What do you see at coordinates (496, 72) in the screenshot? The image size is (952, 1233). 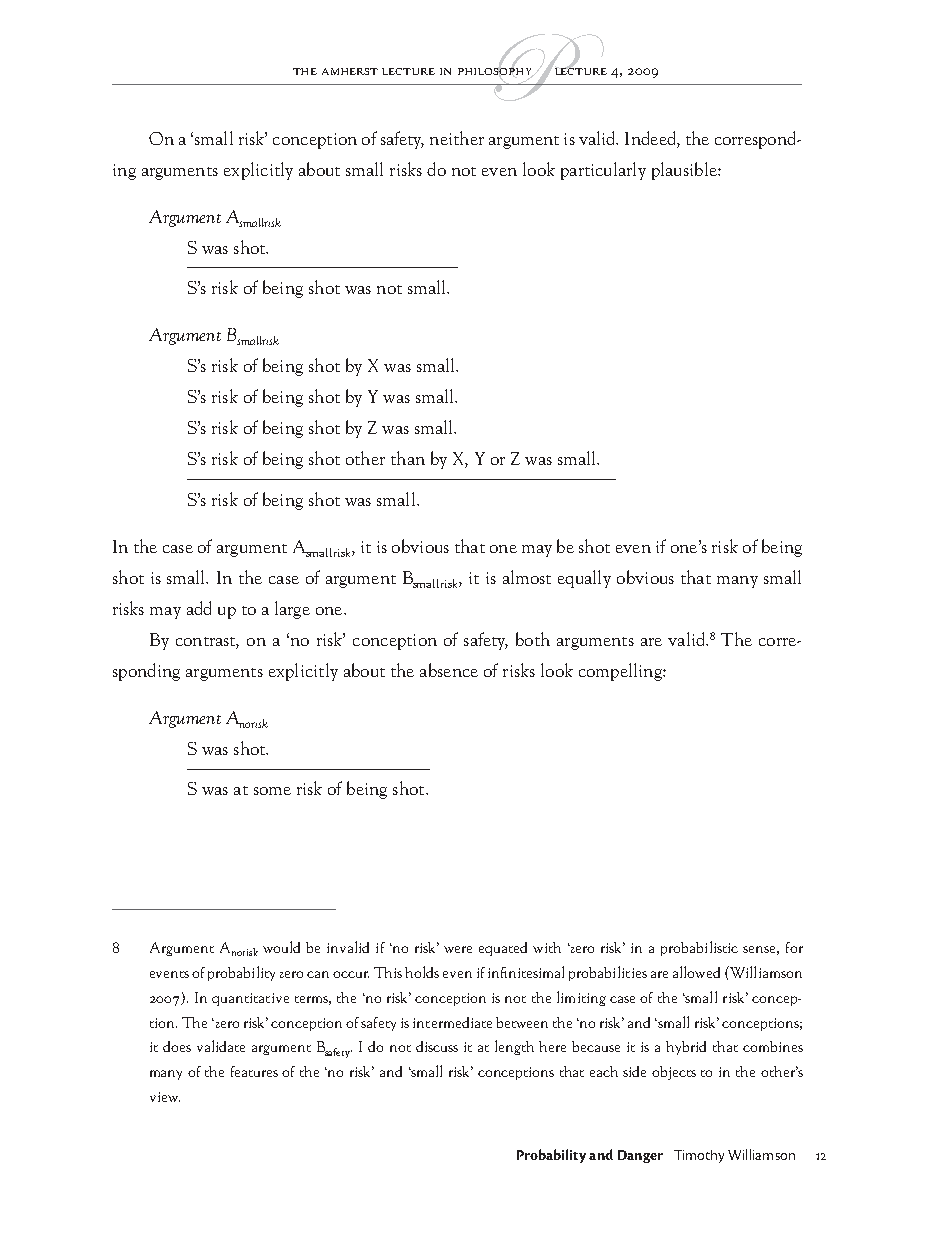 I see `philosophy` at bounding box center [496, 72].
